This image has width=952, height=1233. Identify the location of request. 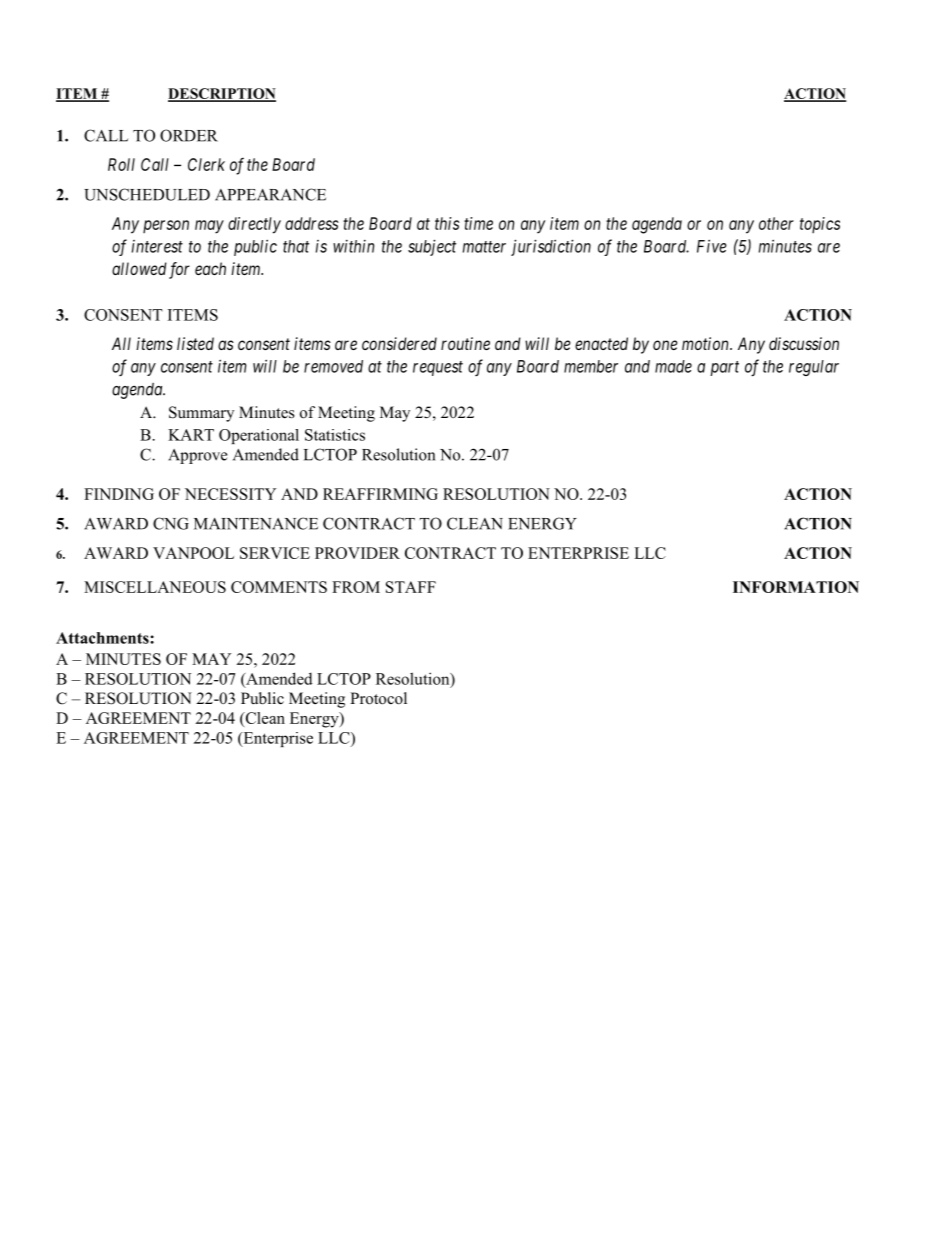
(438, 368).
